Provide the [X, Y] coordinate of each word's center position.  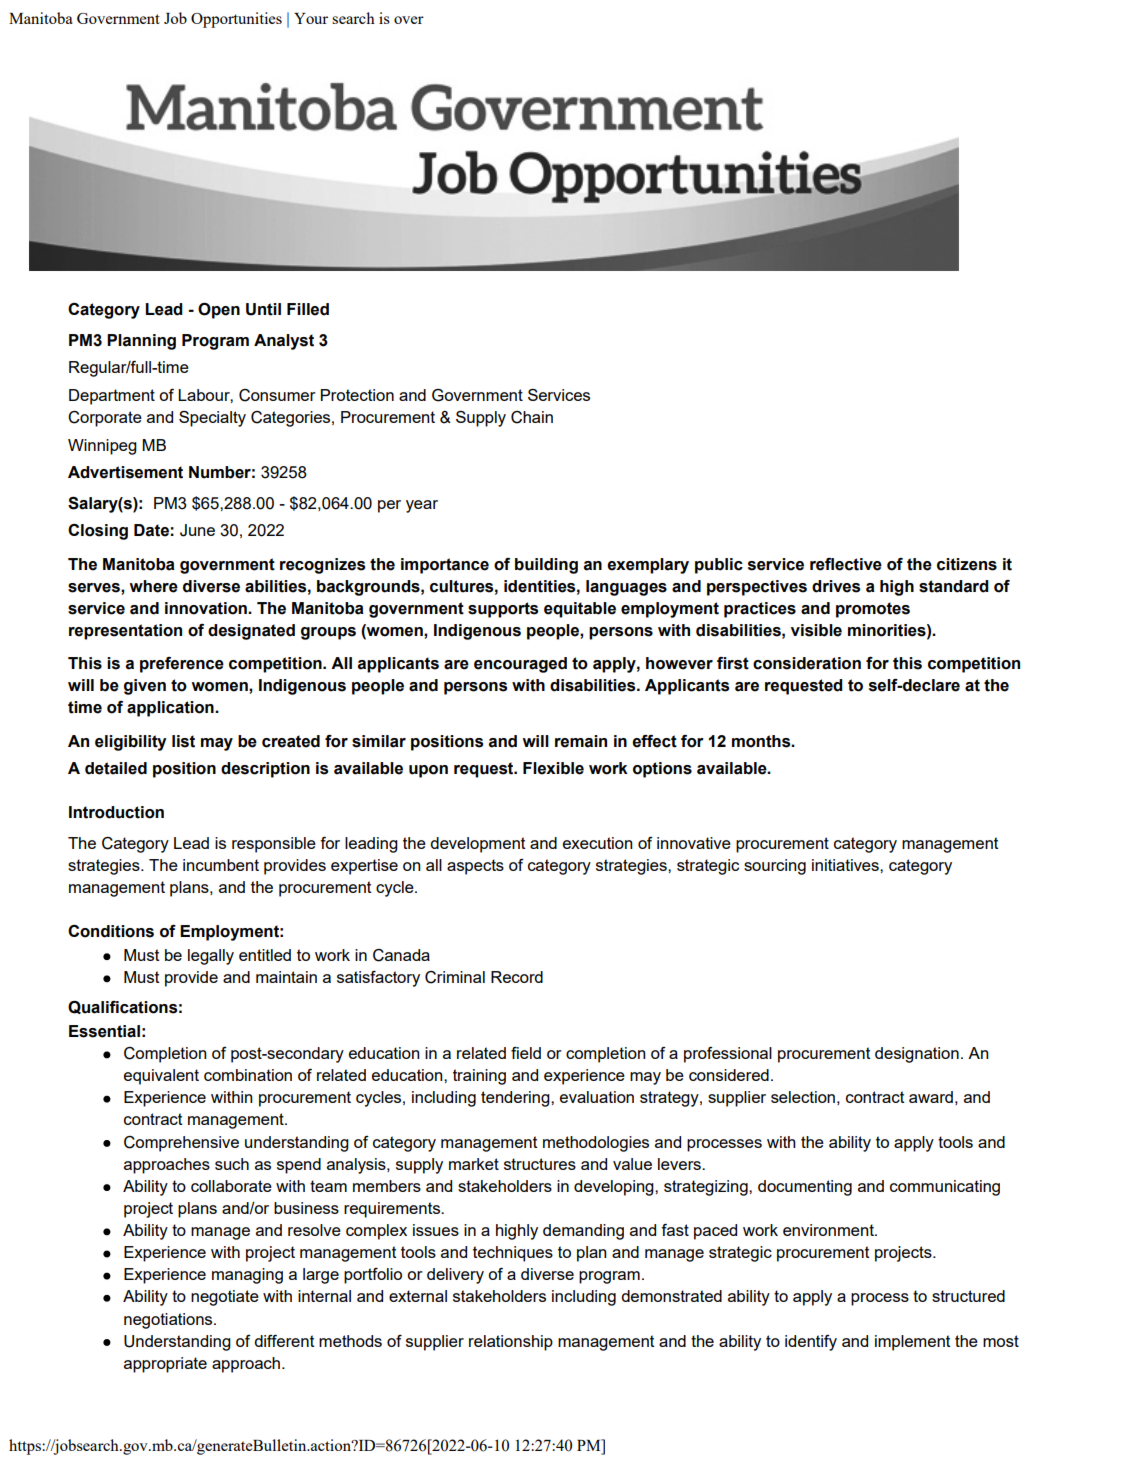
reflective [846, 564]
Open [219, 311]
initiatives [846, 865]
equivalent [161, 1077]
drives [836, 586]
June [197, 530]
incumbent [221, 865]
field [526, 1053]
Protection [357, 395]
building [546, 566]
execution [598, 843]
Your [311, 18]
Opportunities [236, 20]
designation [917, 1055]
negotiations [169, 1321]
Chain [532, 417]
